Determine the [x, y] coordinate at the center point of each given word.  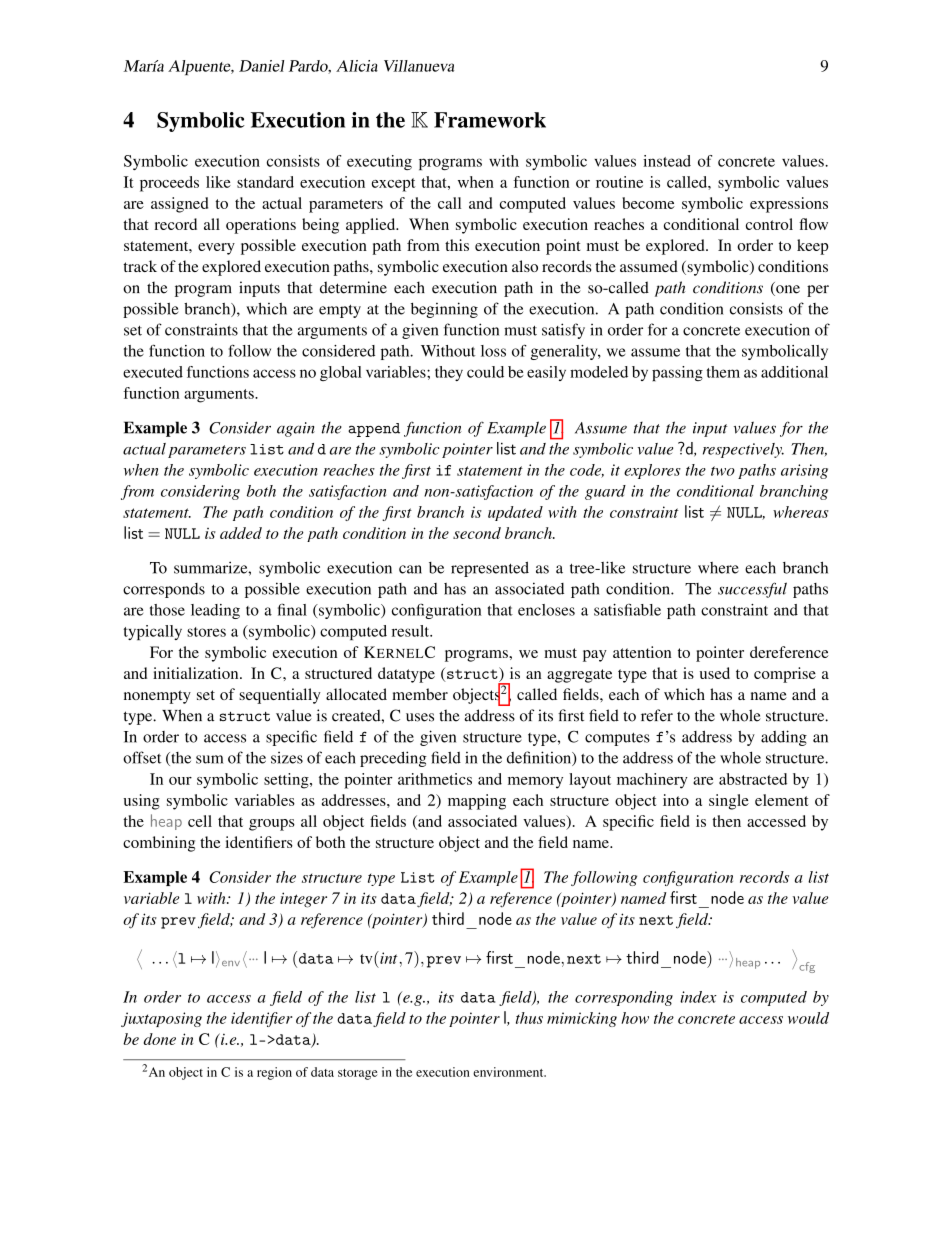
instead [667, 161]
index [698, 997]
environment [509, 1072]
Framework [490, 120]
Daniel [261, 66]
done [160, 1039]
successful [752, 590]
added [241, 533]
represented [490, 569]
